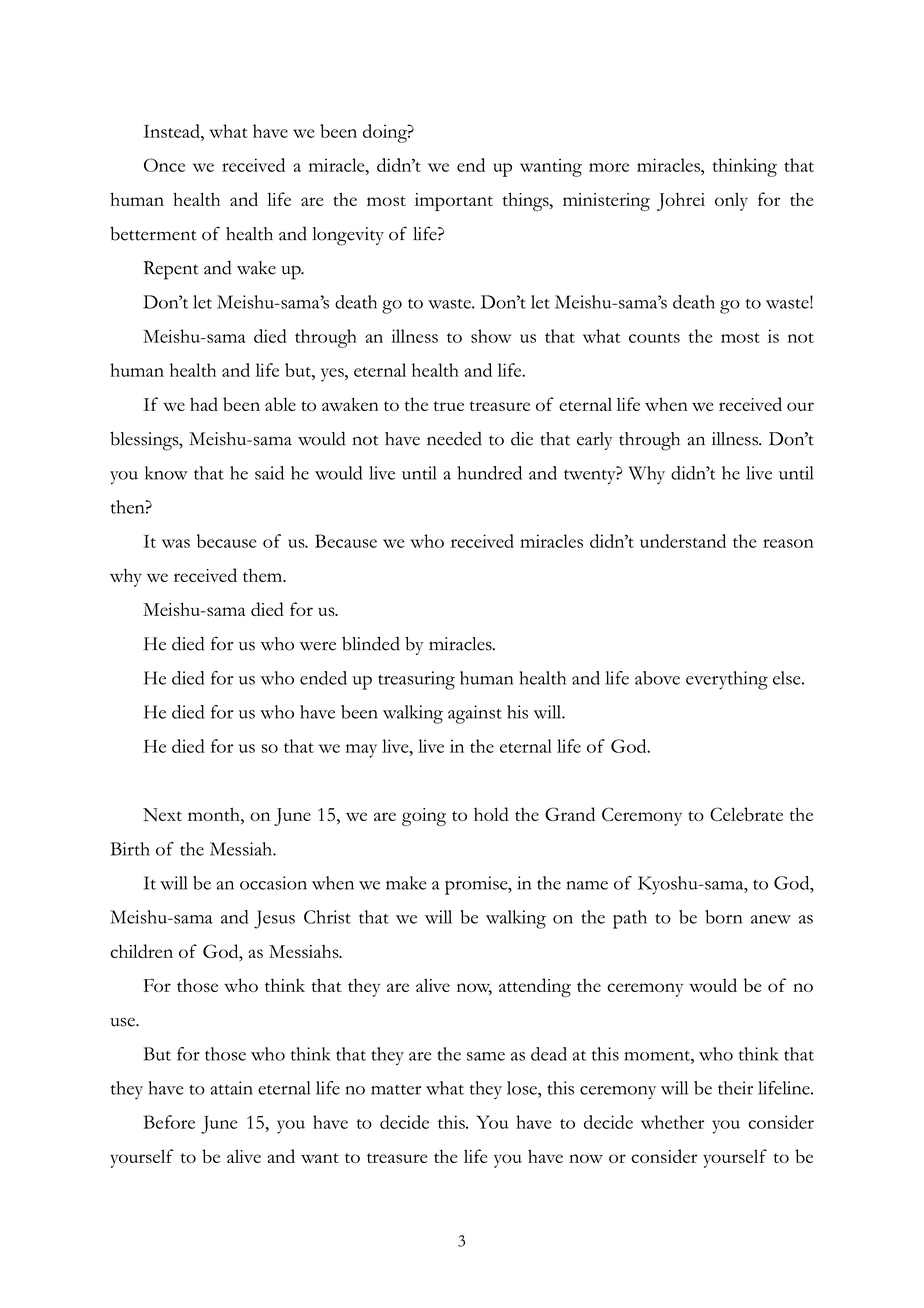 The width and height of the screenshot is (924, 1308). Describe the element at coordinates (231, 1088) in the screenshot. I see `attain` at that location.
